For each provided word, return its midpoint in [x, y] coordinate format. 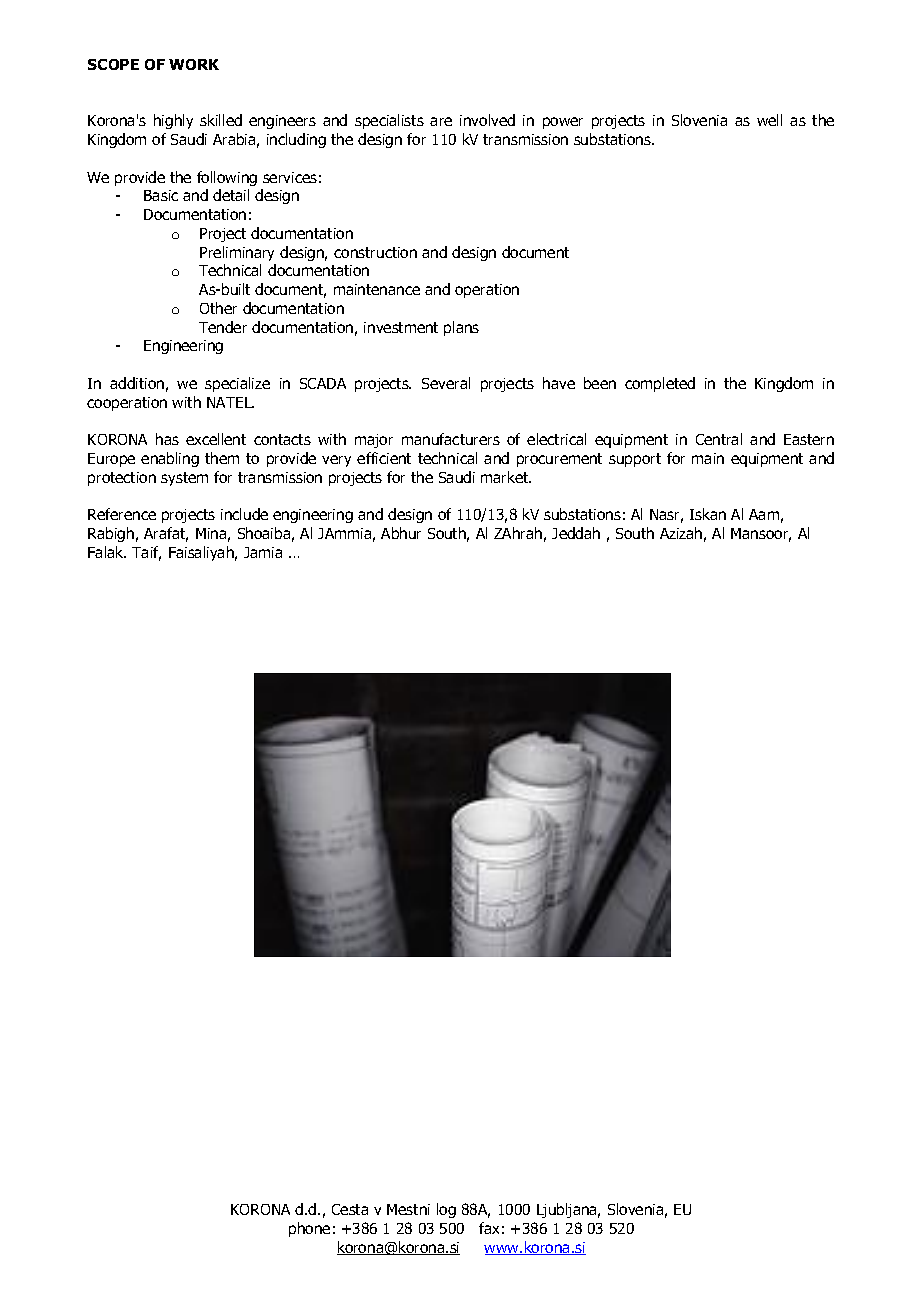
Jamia [263, 552]
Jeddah [576, 533]
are [441, 121]
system [184, 479]
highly [173, 121]
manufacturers [451, 439]
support [635, 460]
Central [719, 439]
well [769, 120]
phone [309, 1229]
